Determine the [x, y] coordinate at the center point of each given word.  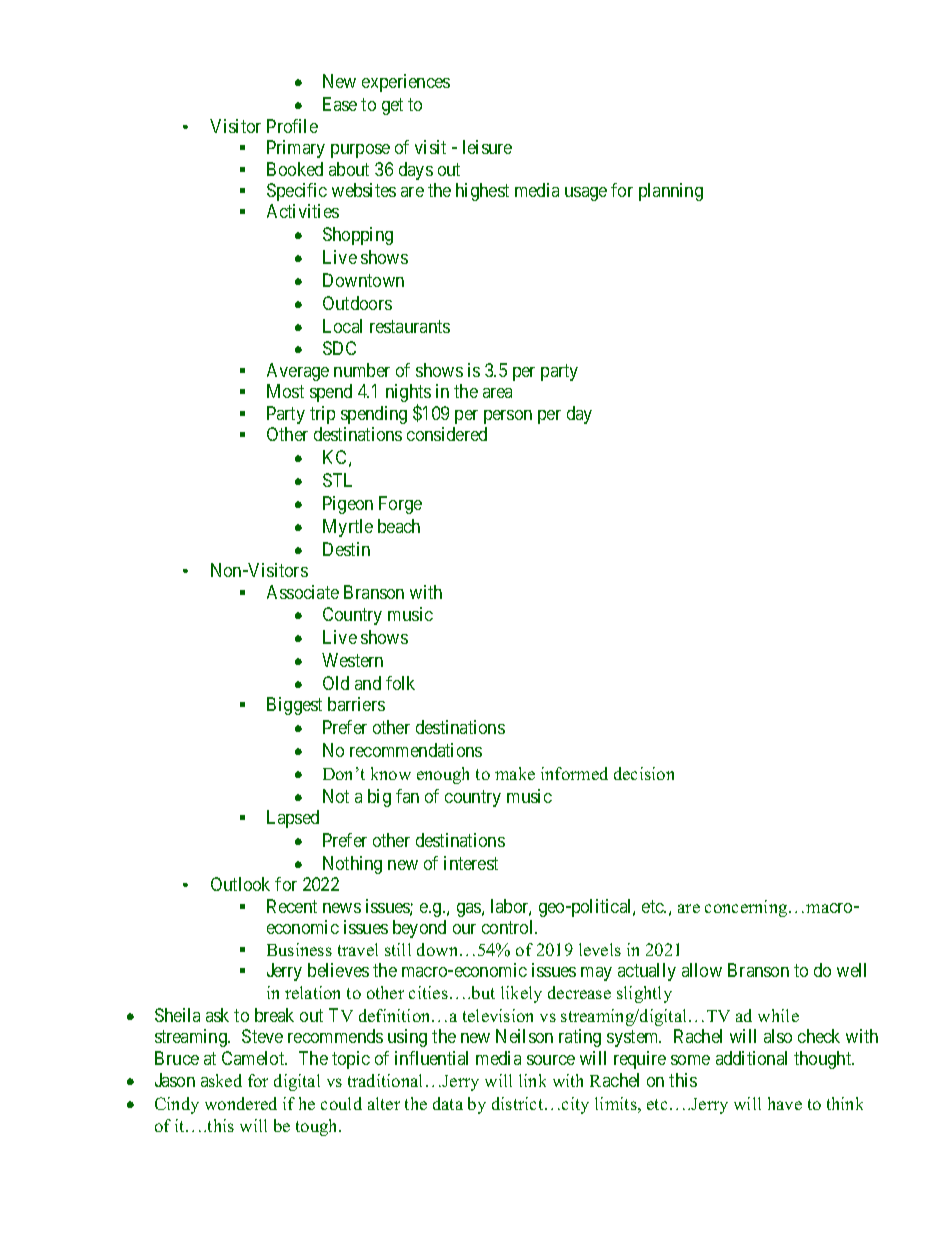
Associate [303, 592]
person [508, 417]
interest [471, 863]
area [497, 393]
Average [298, 372]
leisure [487, 147]
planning [671, 192]
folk [400, 683]
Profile [292, 126]
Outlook [240, 884]
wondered [241, 1103]
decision [644, 773]
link [532, 1080]
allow [702, 970]
